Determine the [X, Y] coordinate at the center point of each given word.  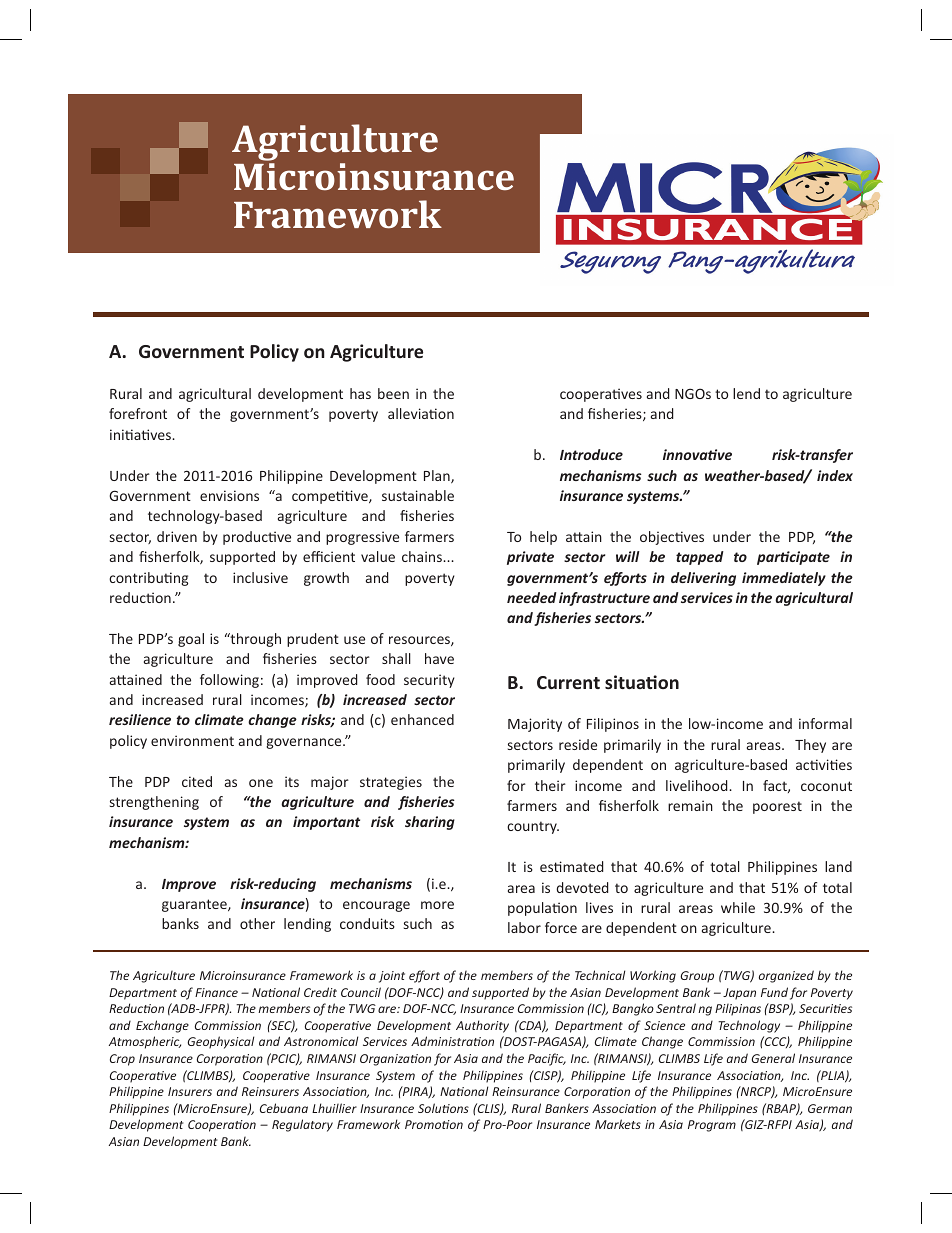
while [738, 907]
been [393, 393]
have [439, 658]
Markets [618, 1124]
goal [191, 640]
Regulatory [302, 1125]
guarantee [195, 905]
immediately [784, 579]
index [835, 475]
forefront [138, 413]
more [437, 905]
